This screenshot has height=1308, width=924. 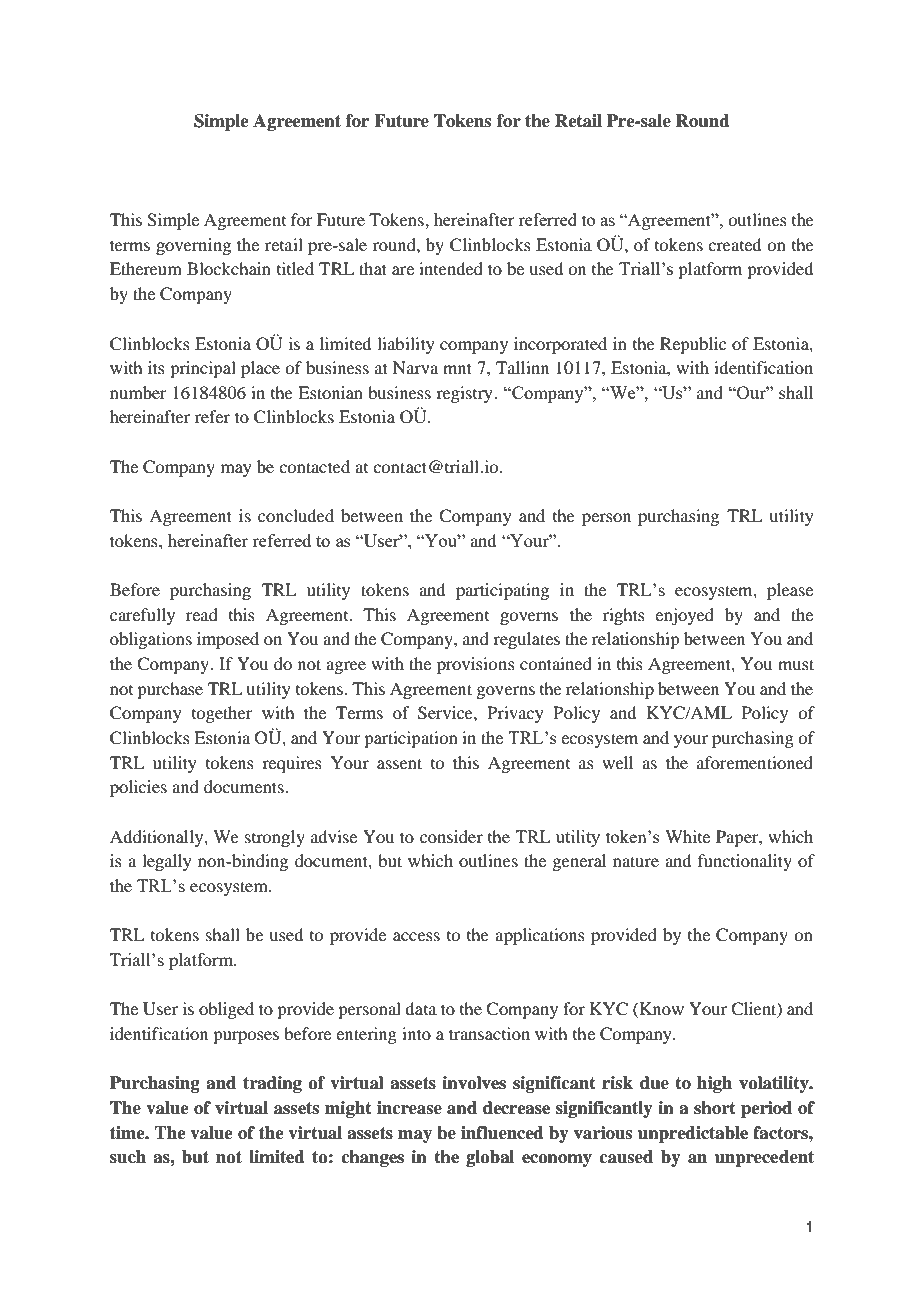 What do you see at coordinates (476, 665) in the screenshot?
I see `provisions` at bounding box center [476, 665].
